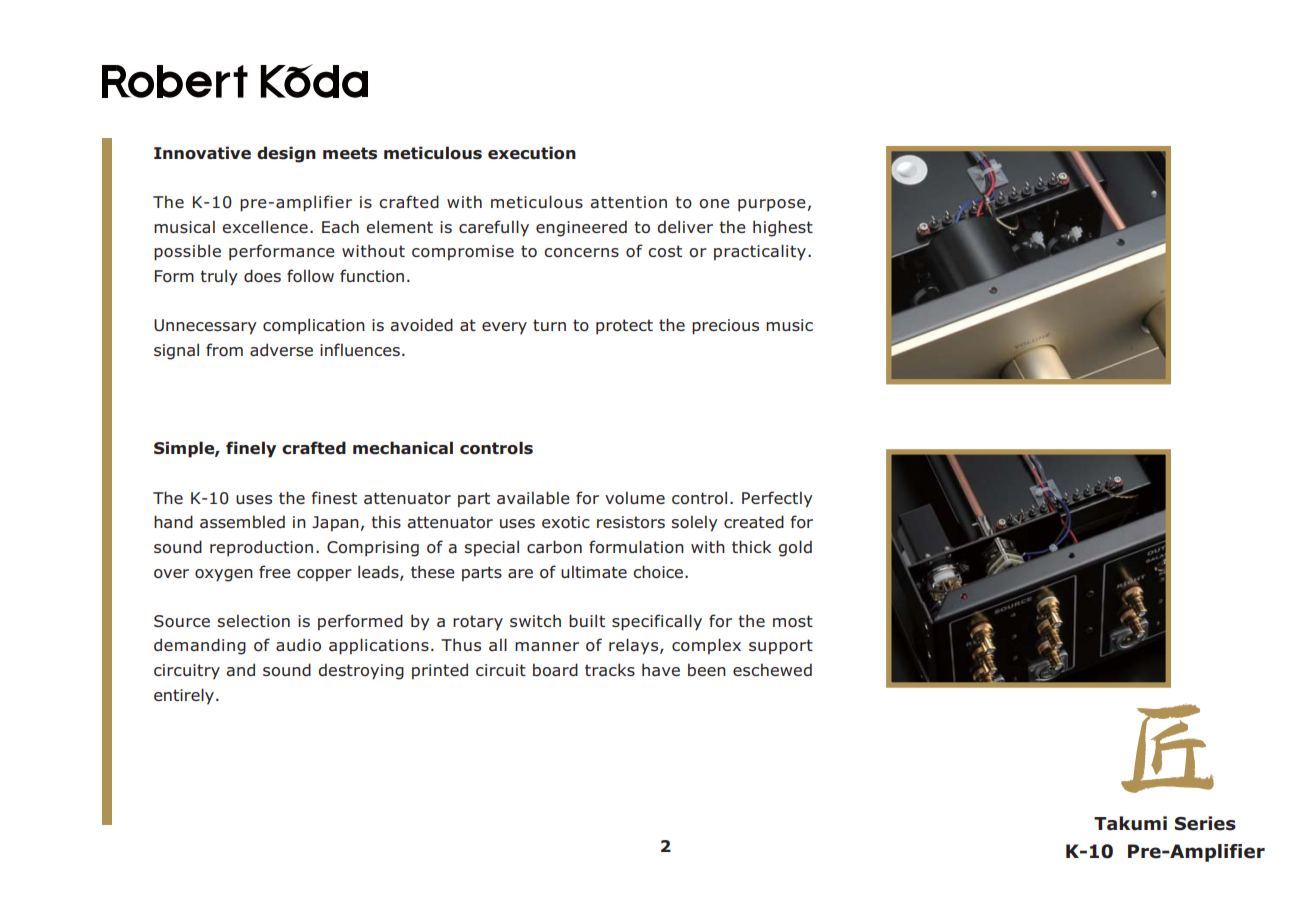 The width and height of the screenshot is (1305, 924). What do you see at coordinates (777, 499) in the screenshot?
I see `Perfectly` at bounding box center [777, 499].
